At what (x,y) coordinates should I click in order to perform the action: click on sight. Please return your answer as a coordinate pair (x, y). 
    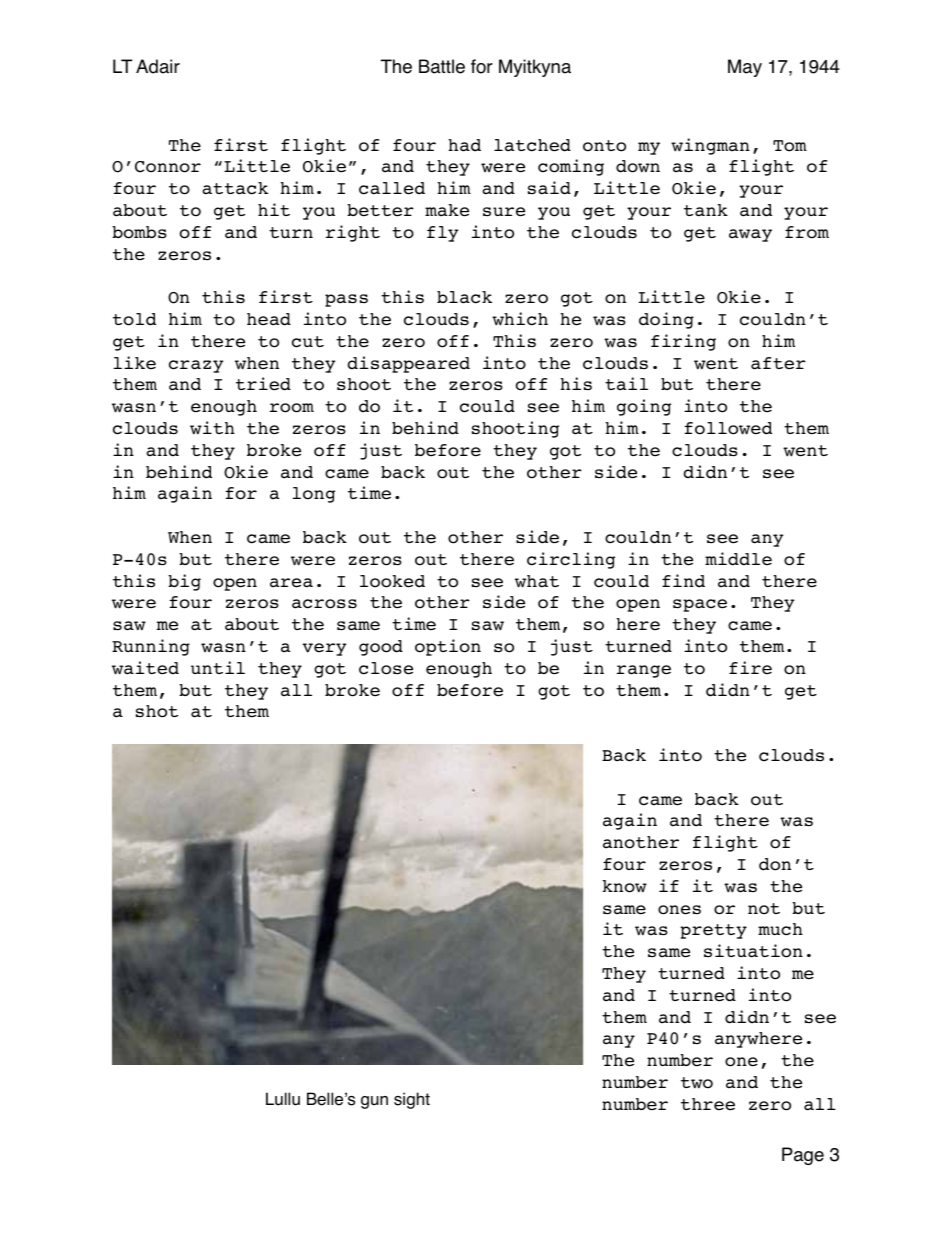
    Looking at the image, I should click on (412, 1100).
